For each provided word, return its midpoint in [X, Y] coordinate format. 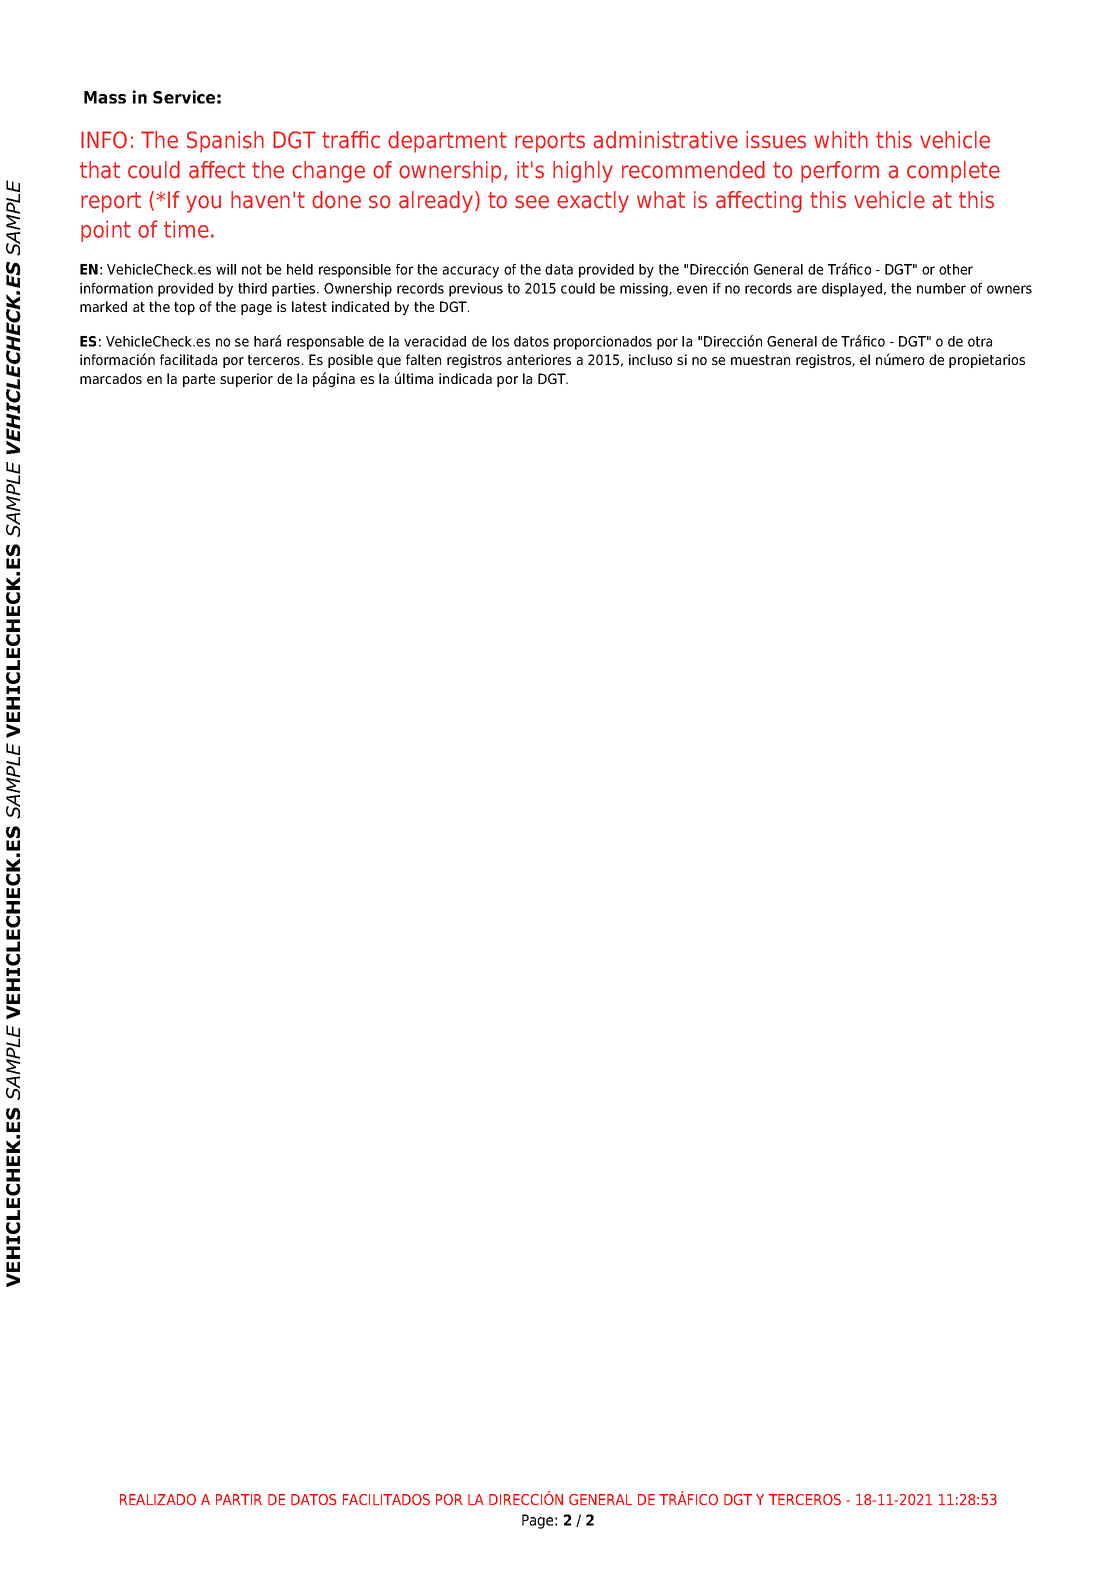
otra [980, 341]
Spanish [225, 142]
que [389, 362]
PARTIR [239, 1499]
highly [583, 172]
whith [841, 139]
